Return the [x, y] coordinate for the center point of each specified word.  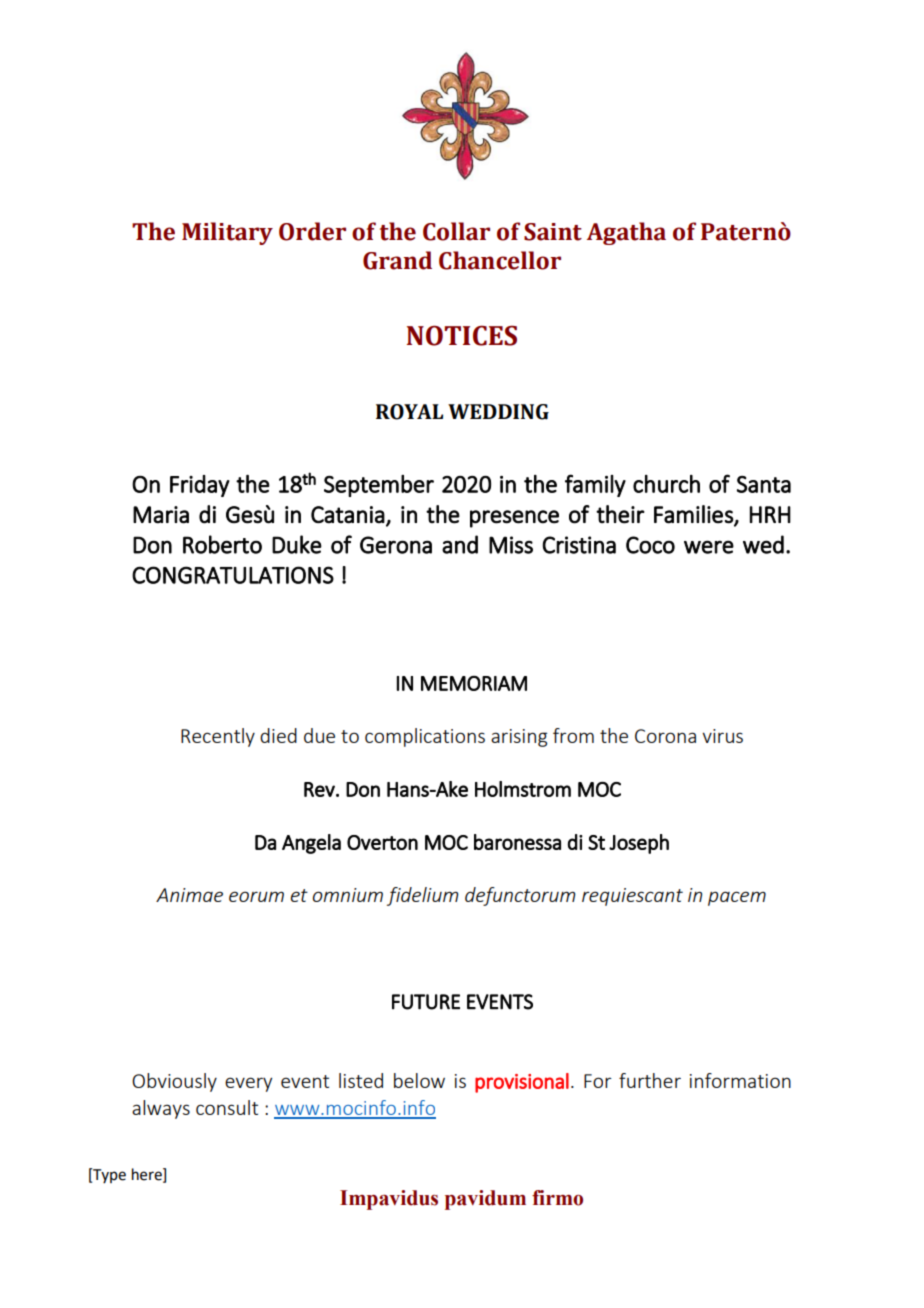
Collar [456, 231]
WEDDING [498, 412]
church [666, 484]
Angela [311, 844]
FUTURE [426, 1002]
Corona [665, 736]
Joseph [639, 844]
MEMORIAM [474, 683]
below [419, 1080]
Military [227, 233]
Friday [200, 486]
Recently [218, 737]
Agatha [626, 233]
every [248, 1084]
